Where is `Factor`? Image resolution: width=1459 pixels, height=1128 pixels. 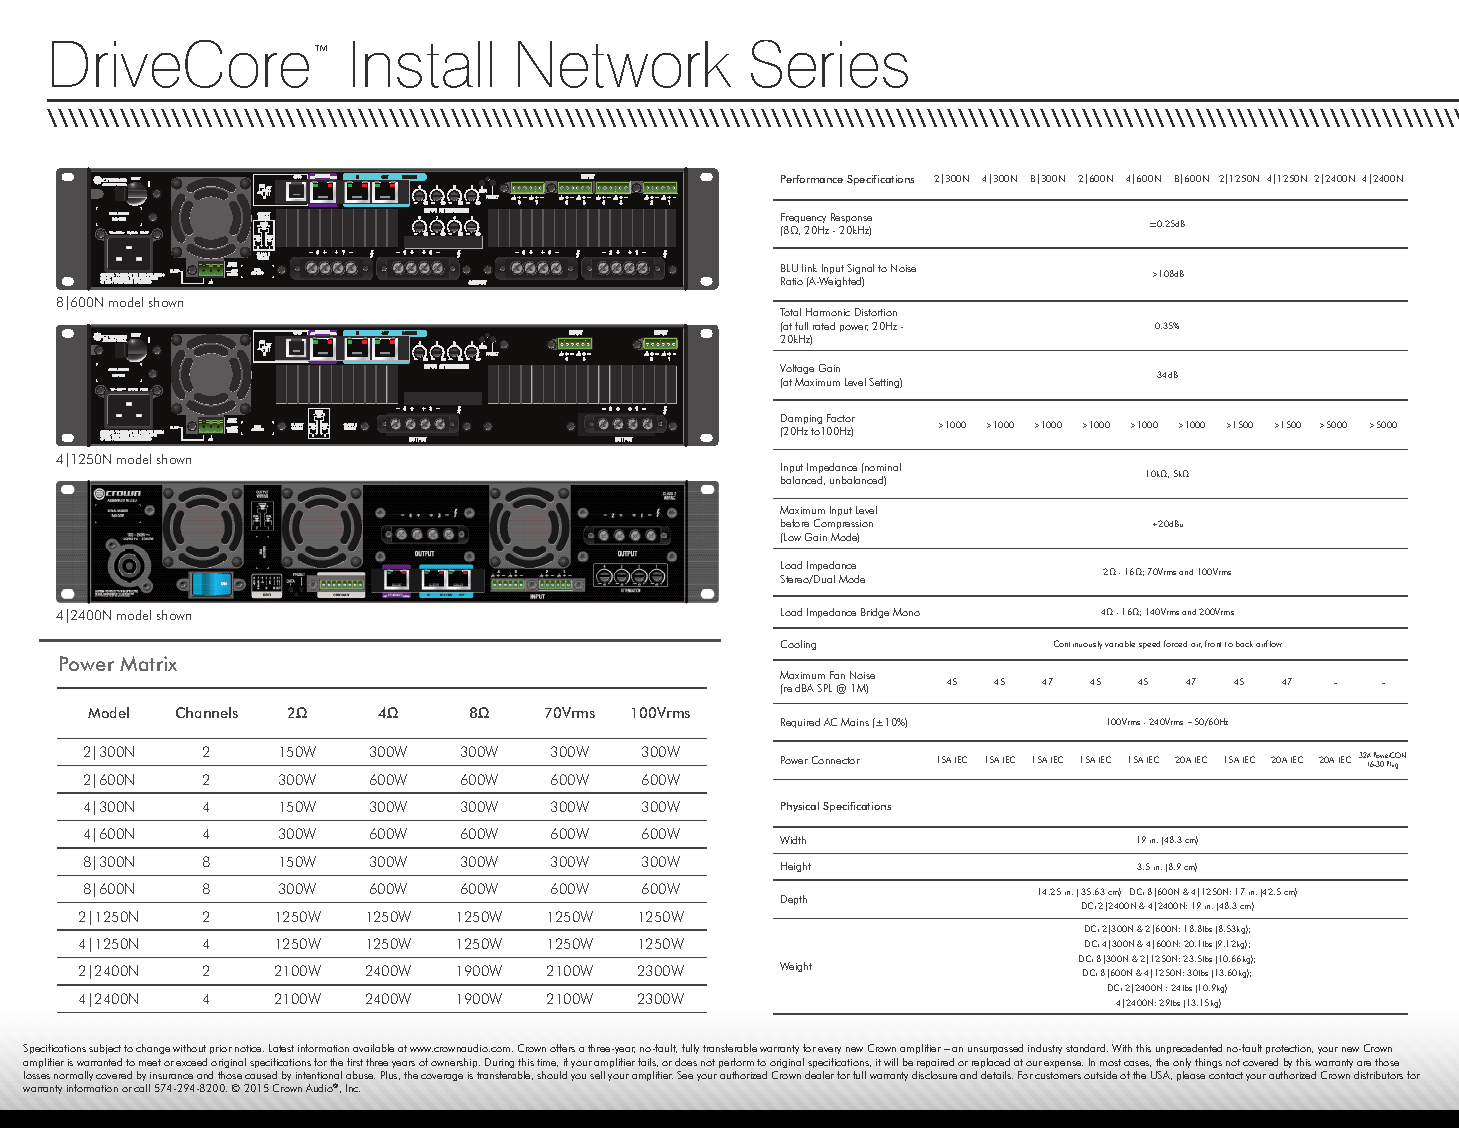
Factor is located at coordinates (841, 418).
